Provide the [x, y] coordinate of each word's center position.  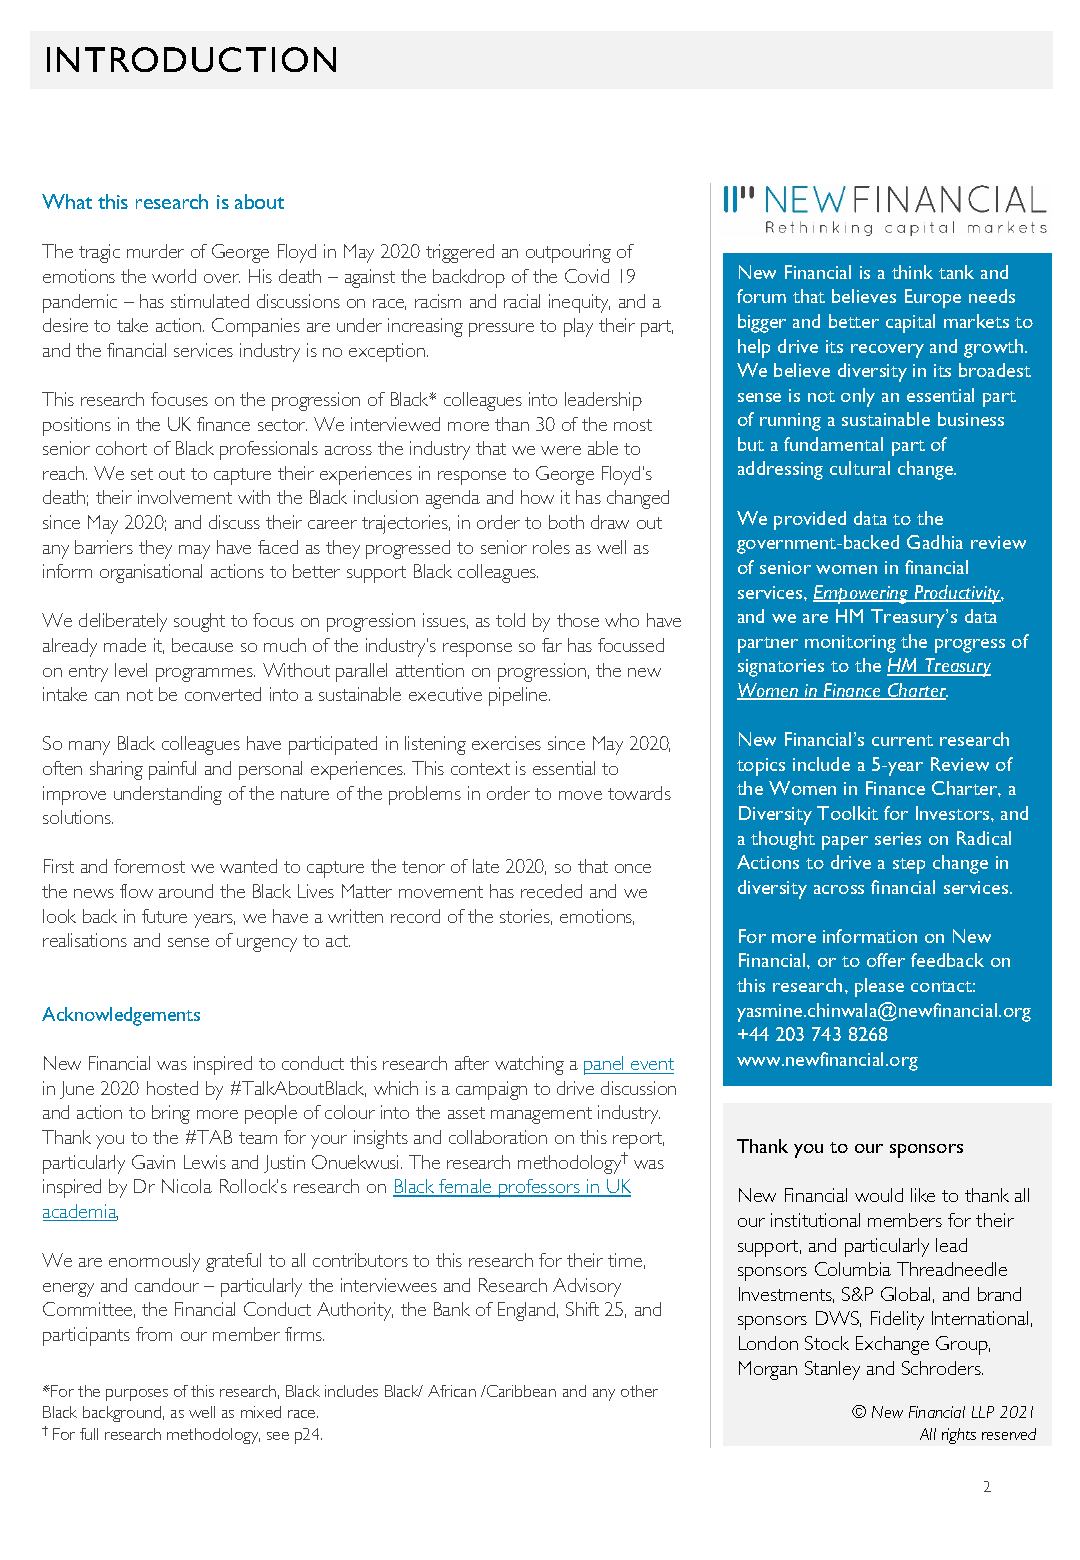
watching [529, 1065]
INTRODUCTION [191, 59]
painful [172, 770]
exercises [506, 743]
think [912, 272]
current [902, 740]
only [858, 397]
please [879, 987]
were [561, 450]
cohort [121, 448]
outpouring [568, 253]
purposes [137, 1395]
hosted [172, 1088]
